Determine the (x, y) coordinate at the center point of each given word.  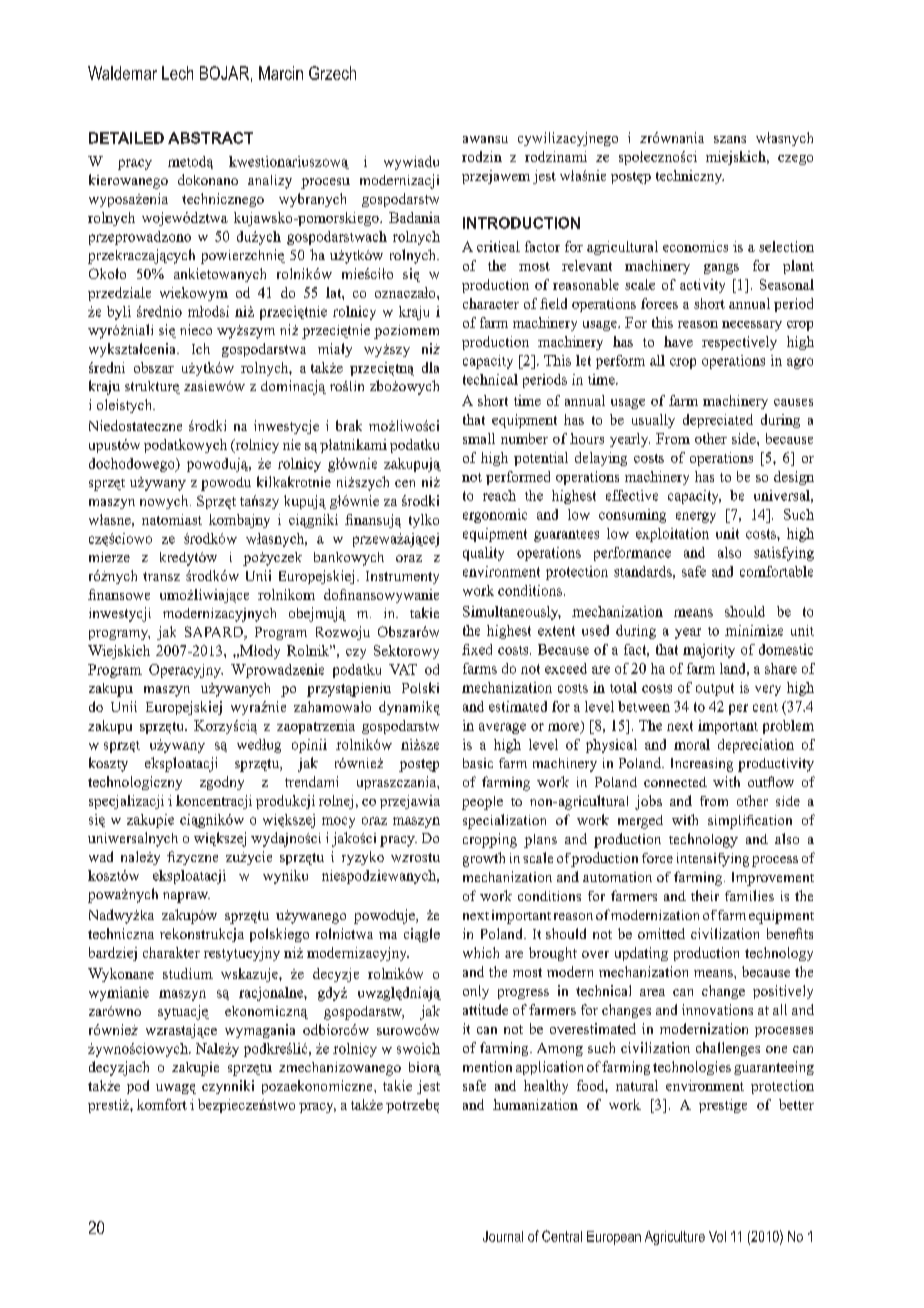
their (705, 895)
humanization (535, 1104)
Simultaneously (512, 613)
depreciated (718, 421)
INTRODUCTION (521, 223)
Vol (717, 1236)
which (481, 952)
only (476, 992)
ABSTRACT (210, 138)
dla (430, 367)
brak (349, 425)
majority (709, 651)
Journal (503, 1236)
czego (795, 160)
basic (478, 763)
